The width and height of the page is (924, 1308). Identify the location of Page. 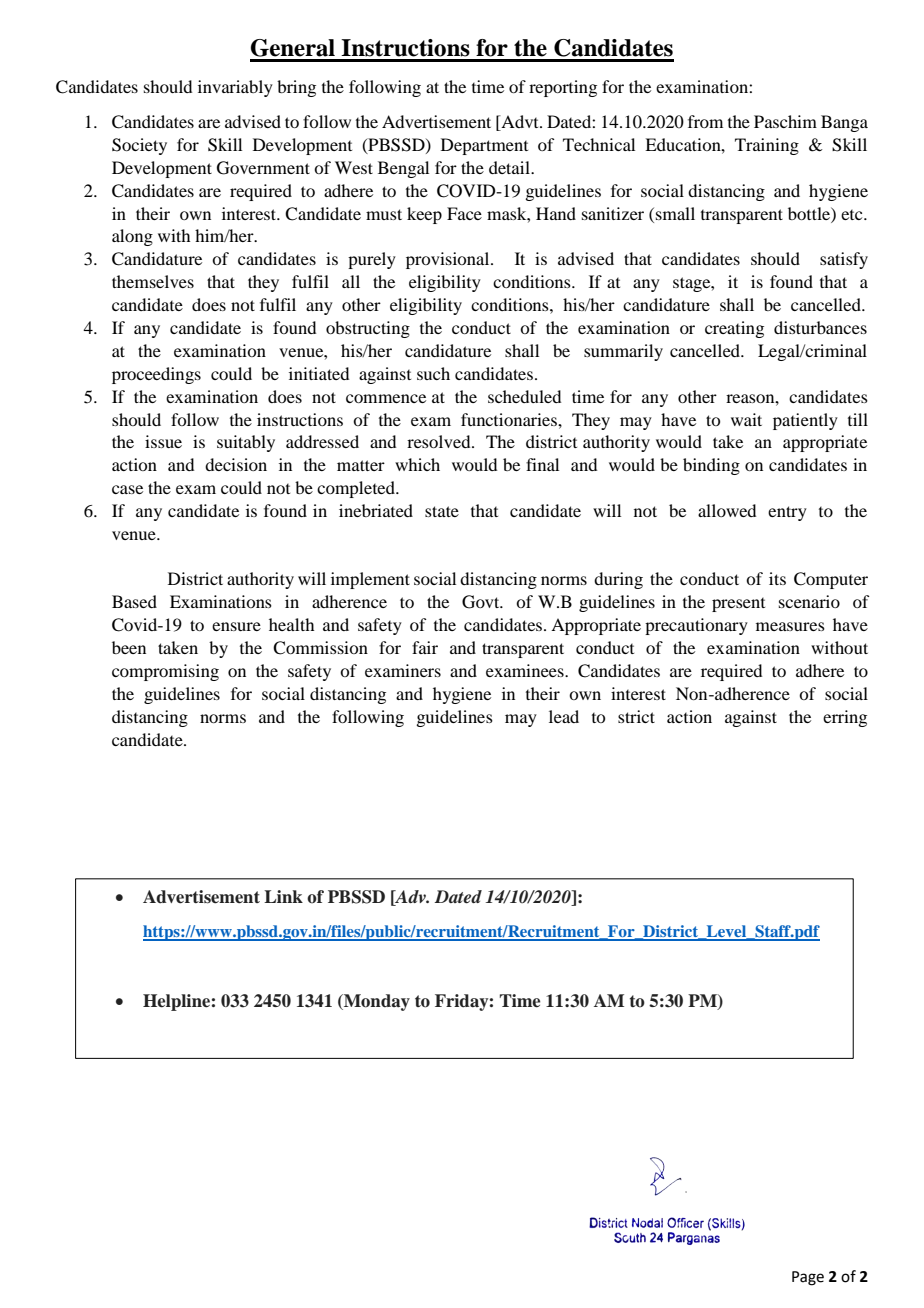
(808, 1278).
